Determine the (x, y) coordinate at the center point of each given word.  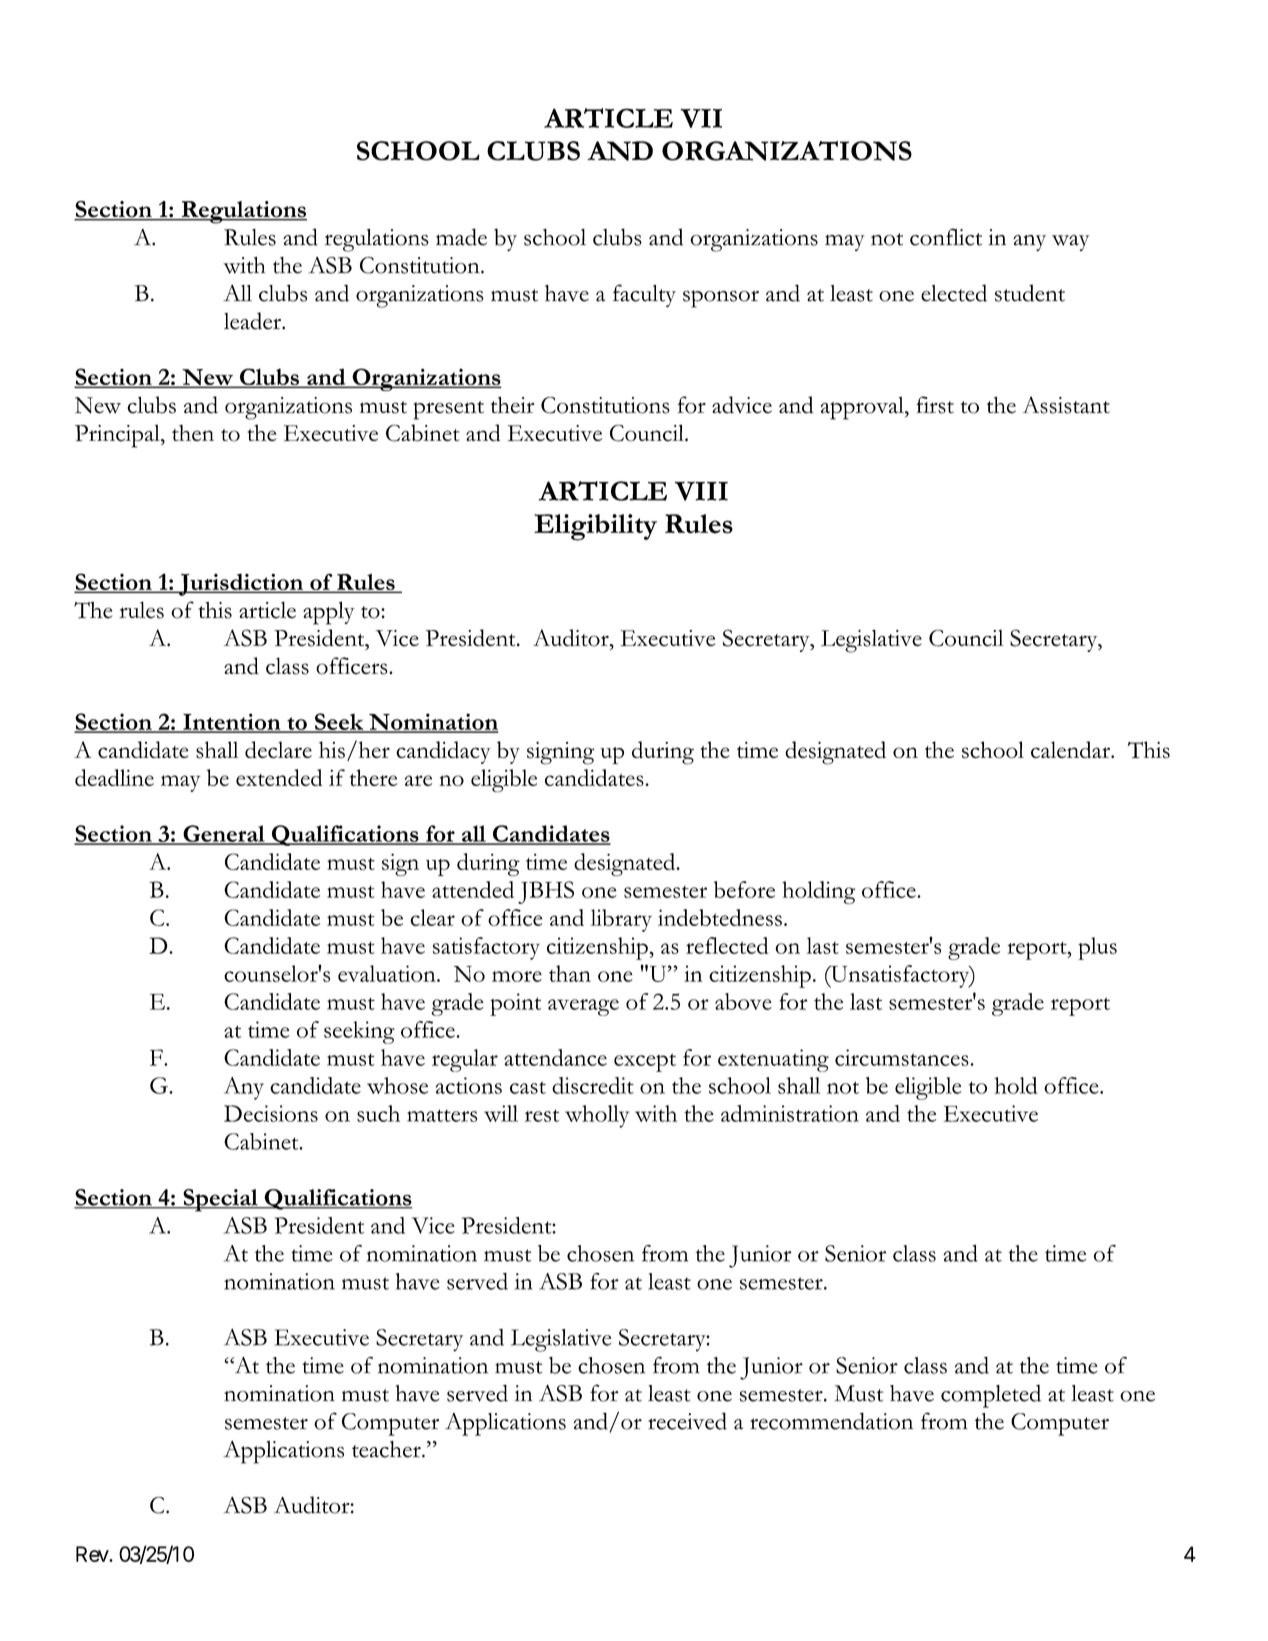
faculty (644, 295)
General (224, 834)
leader (253, 321)
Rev (93, 1554)
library (621, 920)
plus (1097, 948)
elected (954, 293)
